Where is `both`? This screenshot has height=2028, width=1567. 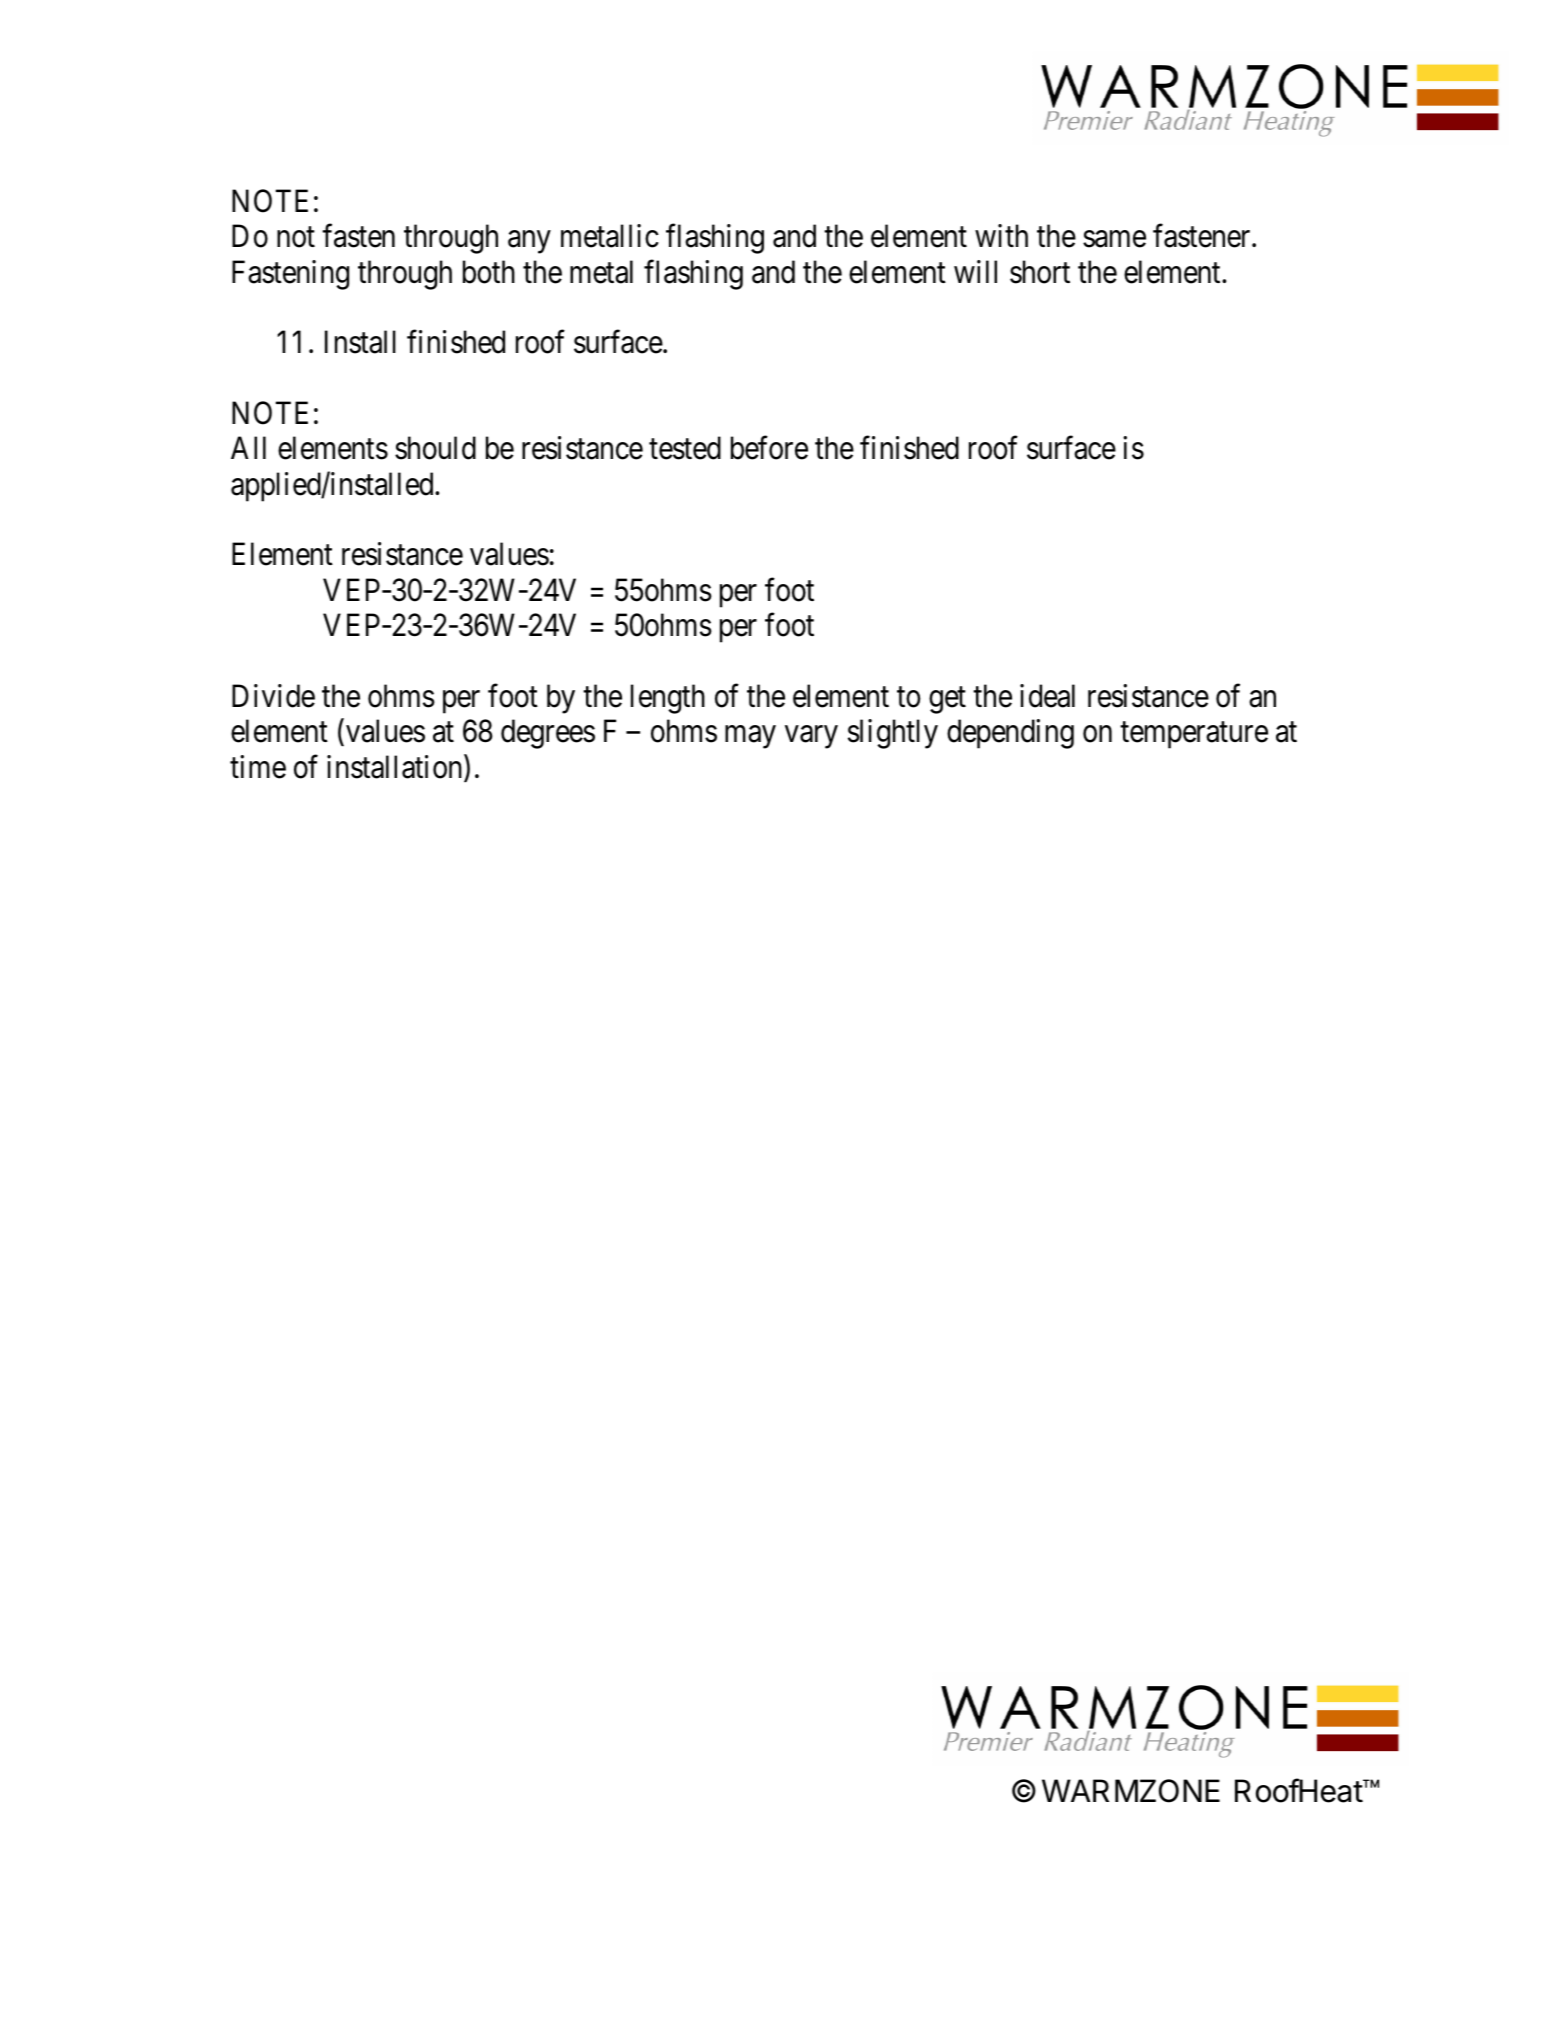
both is located at coordinates (489, 272).
